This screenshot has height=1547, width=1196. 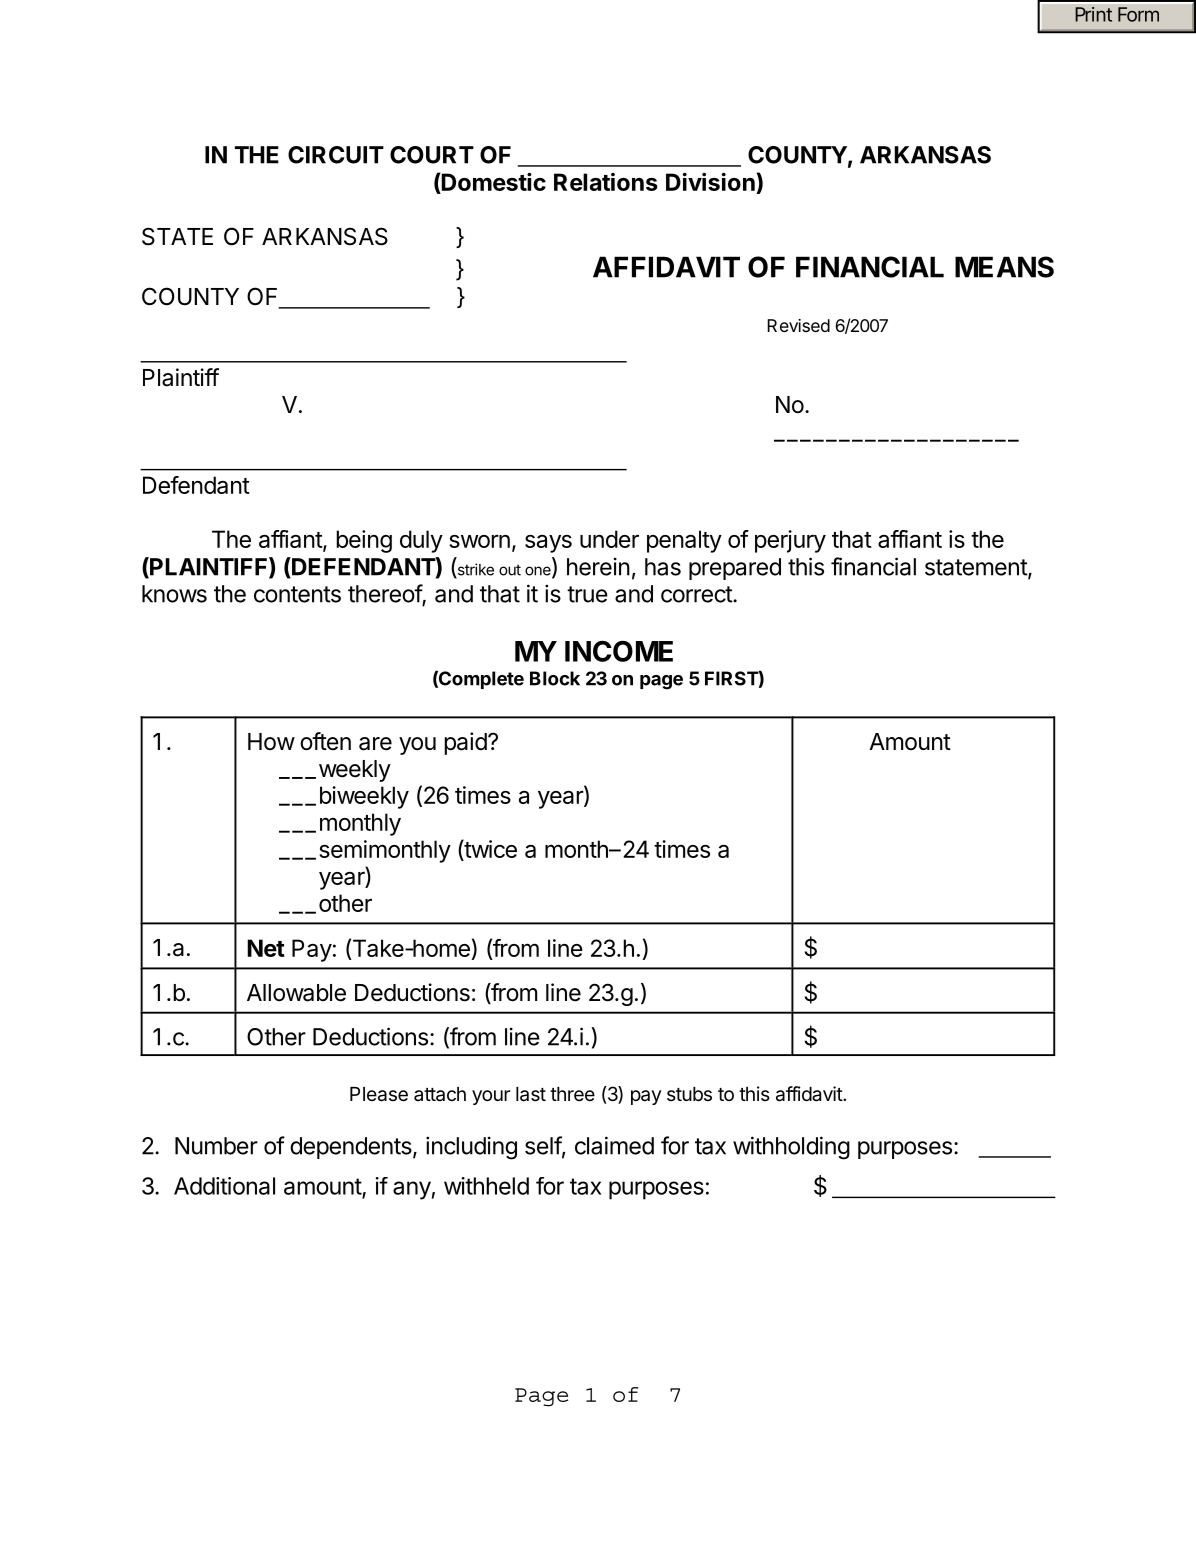 I want to click on contents, so click(x=297, y=594).
